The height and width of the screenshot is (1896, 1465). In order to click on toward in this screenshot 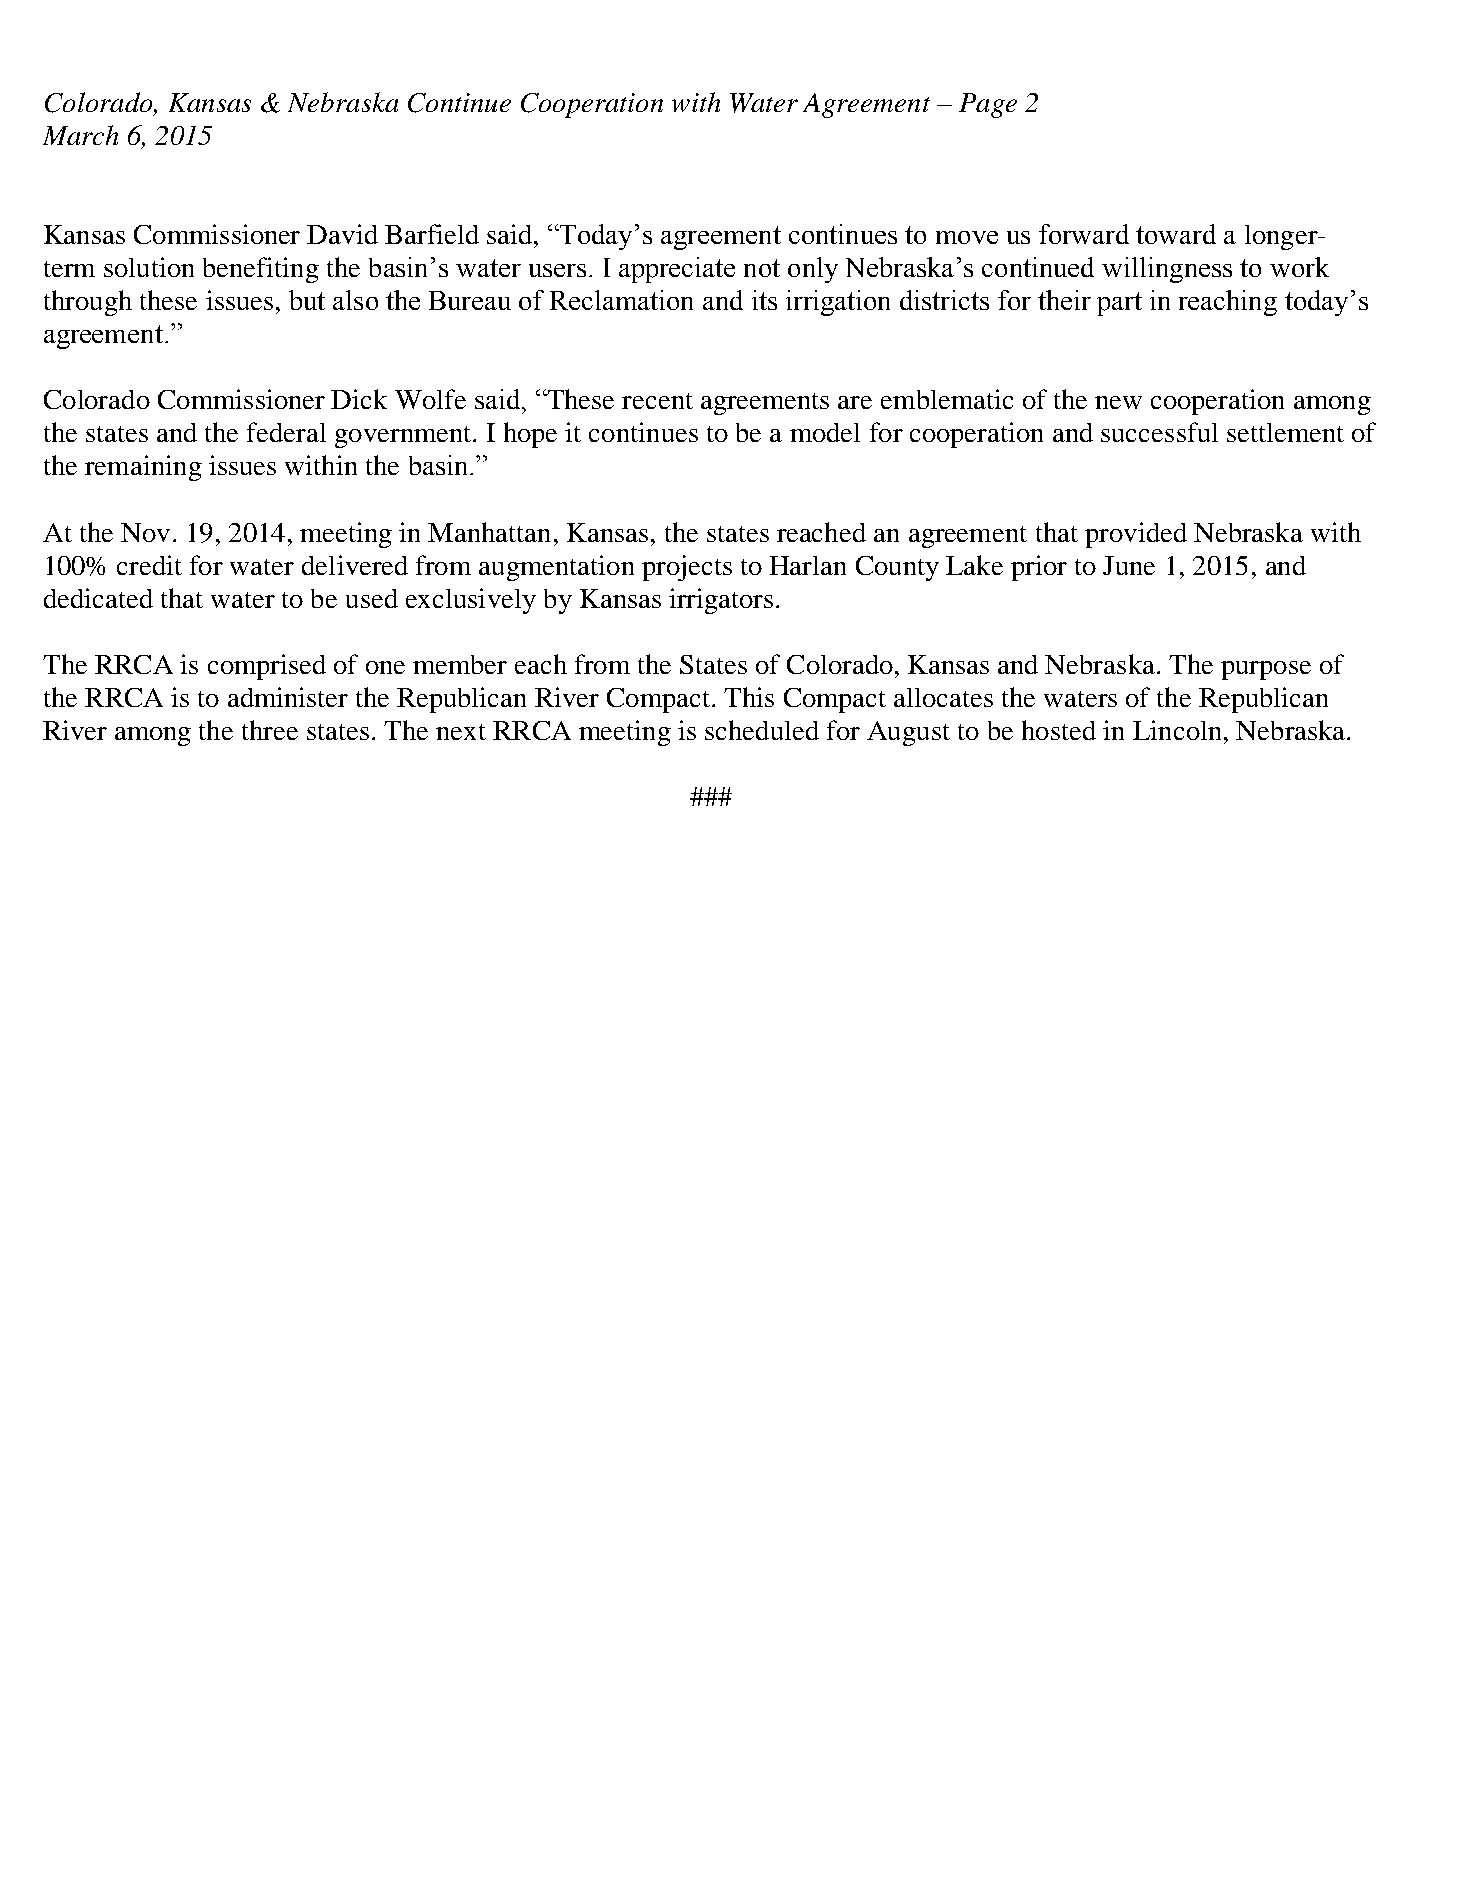, I will do `click(1176, 234)`.
